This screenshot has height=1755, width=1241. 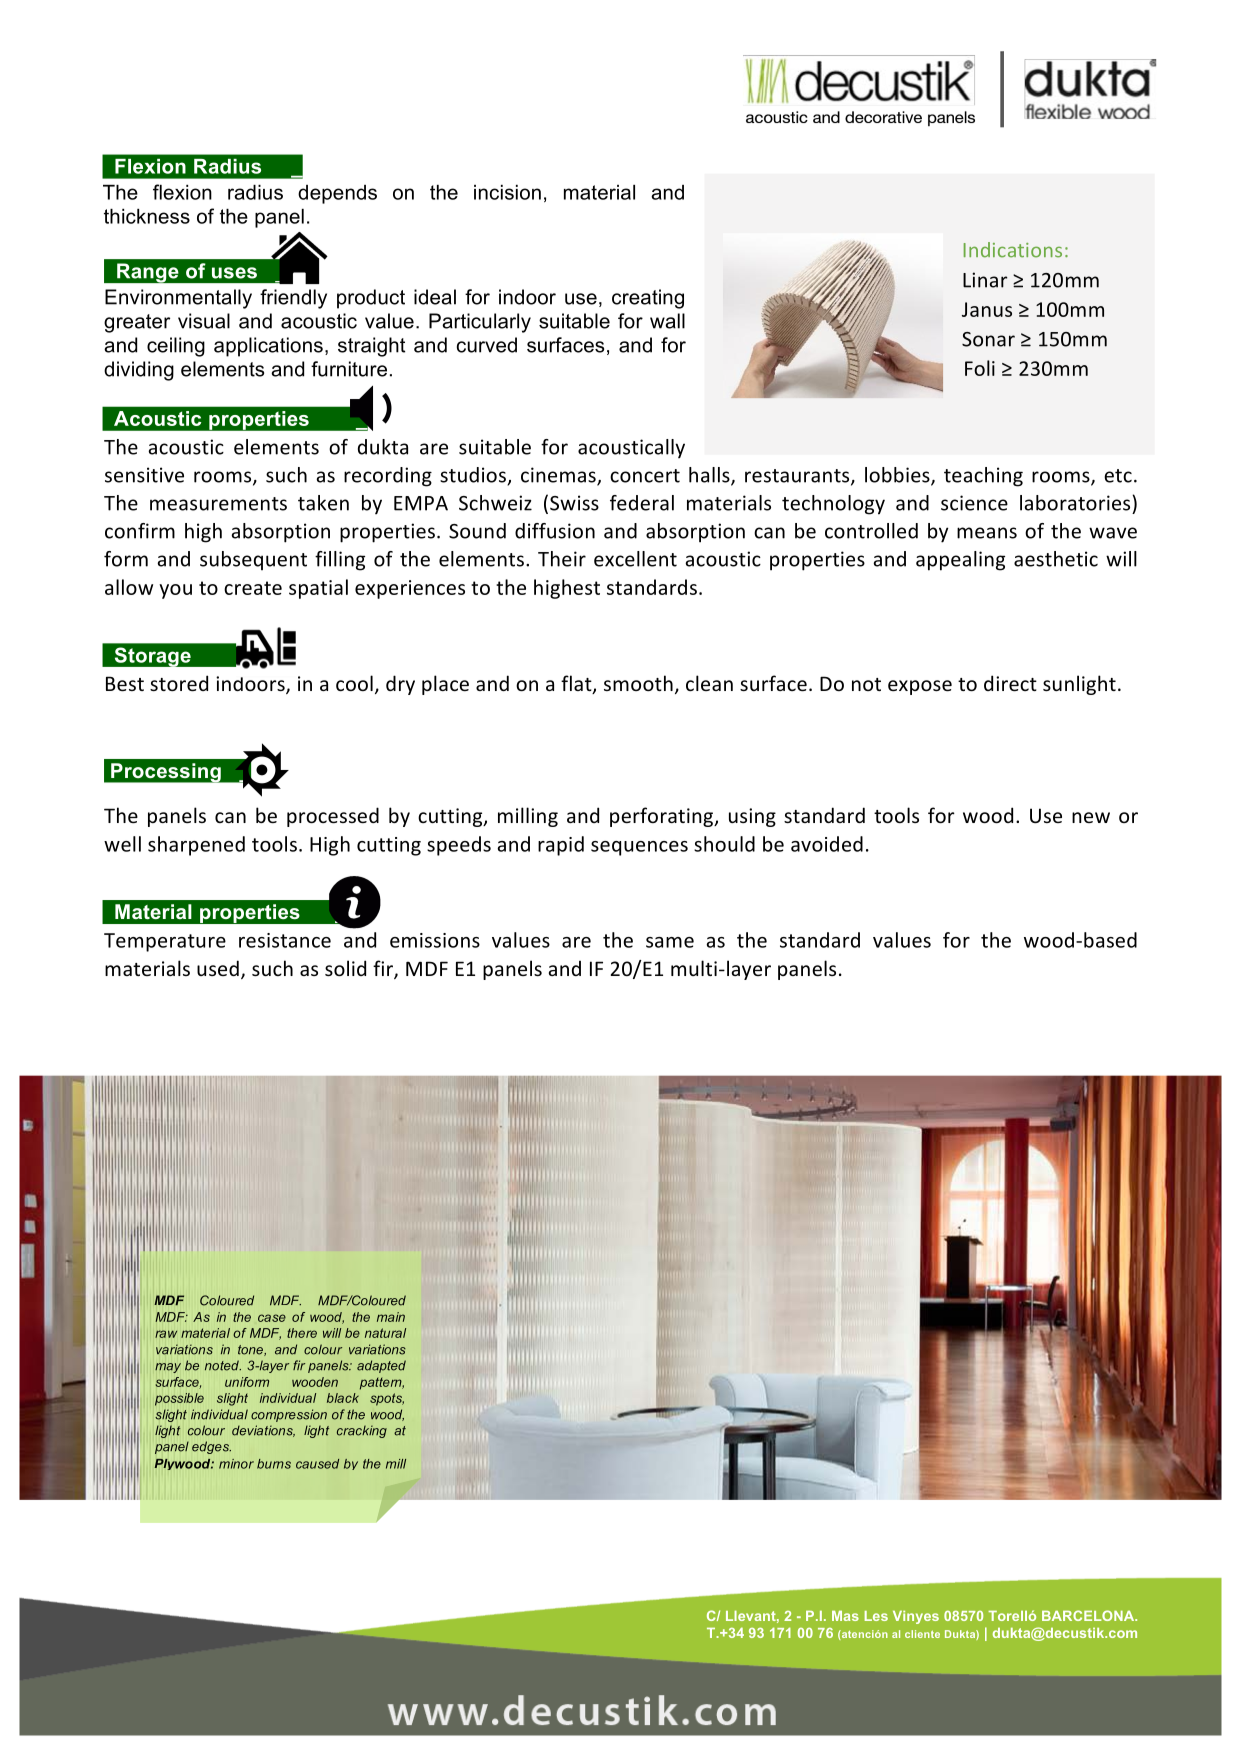 I want to click on solid, so click(x=345, y=968).
